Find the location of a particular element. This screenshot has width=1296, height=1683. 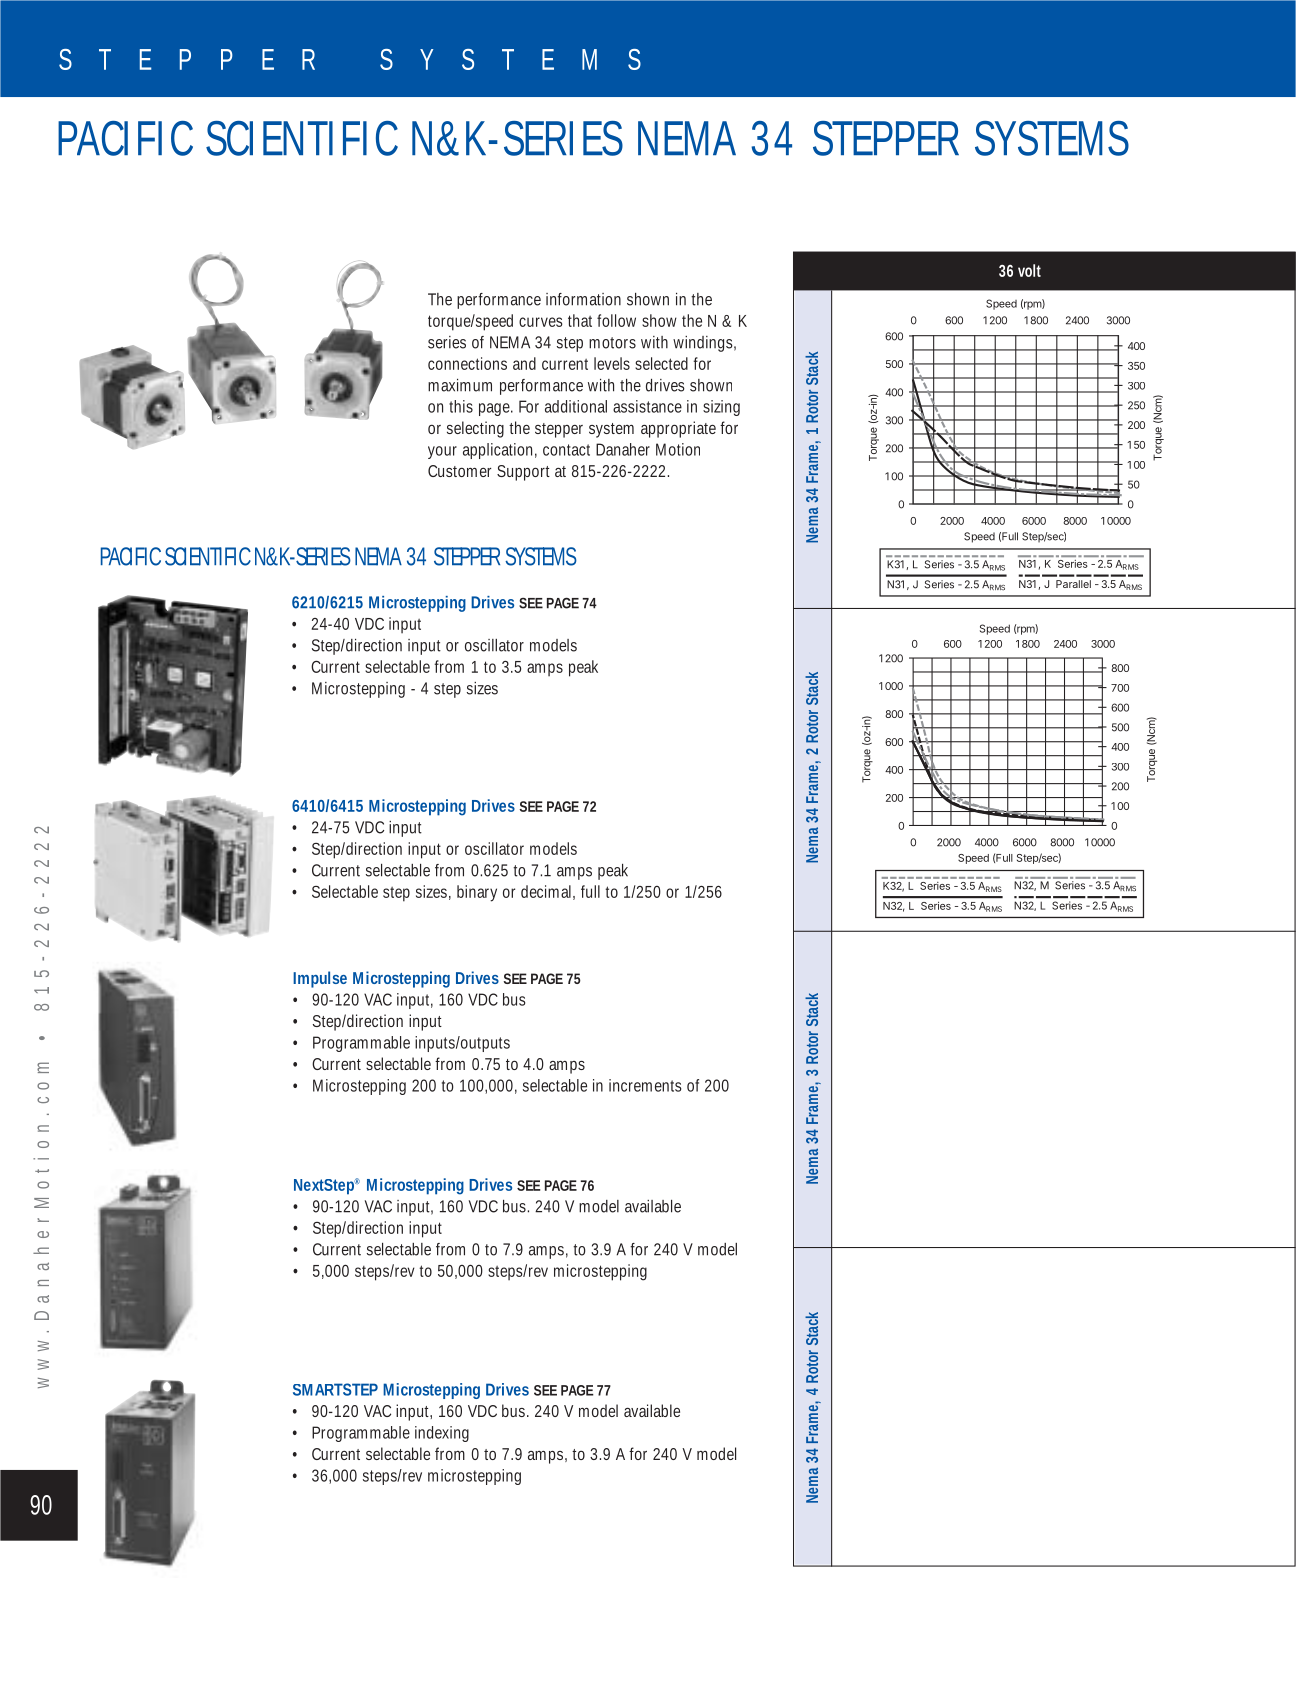

Parallel is located at coordinates (1073, 584).
